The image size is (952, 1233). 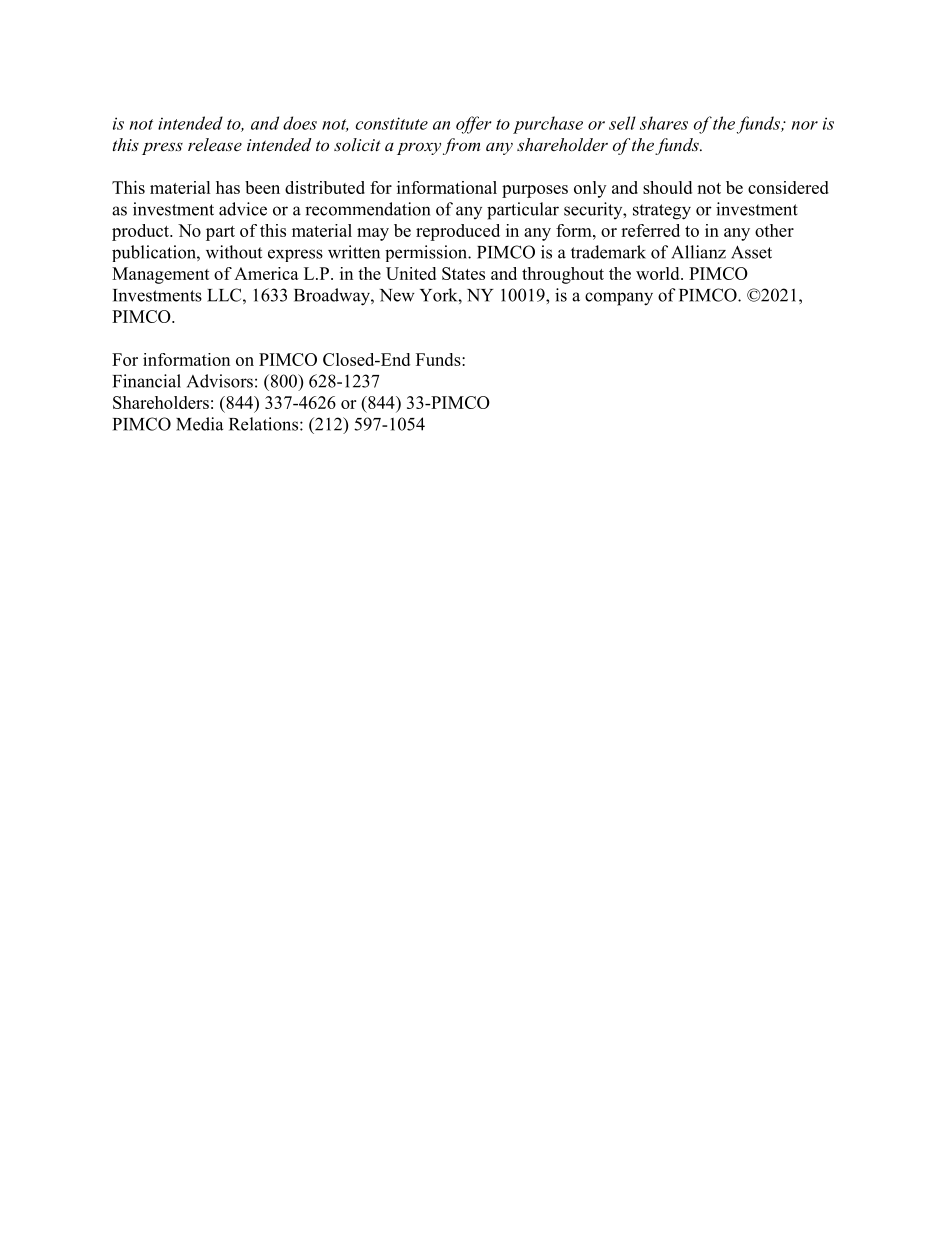 What do you see at coordinates (659, 273) in the screenshot?
I see `world` at bounding box center [659, 273].
